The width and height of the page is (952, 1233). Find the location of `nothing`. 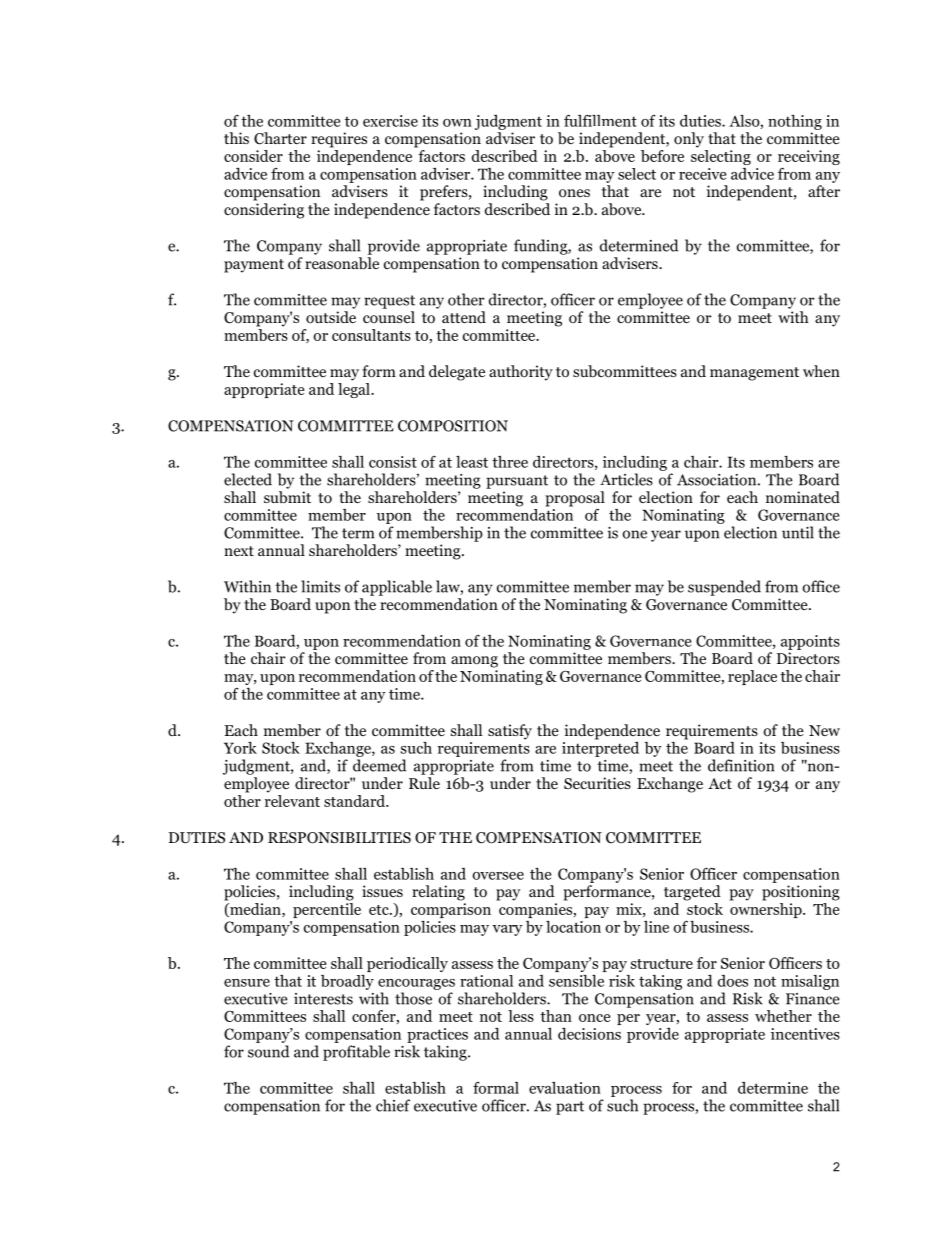

nothing is located at coordinates (795, 122).
